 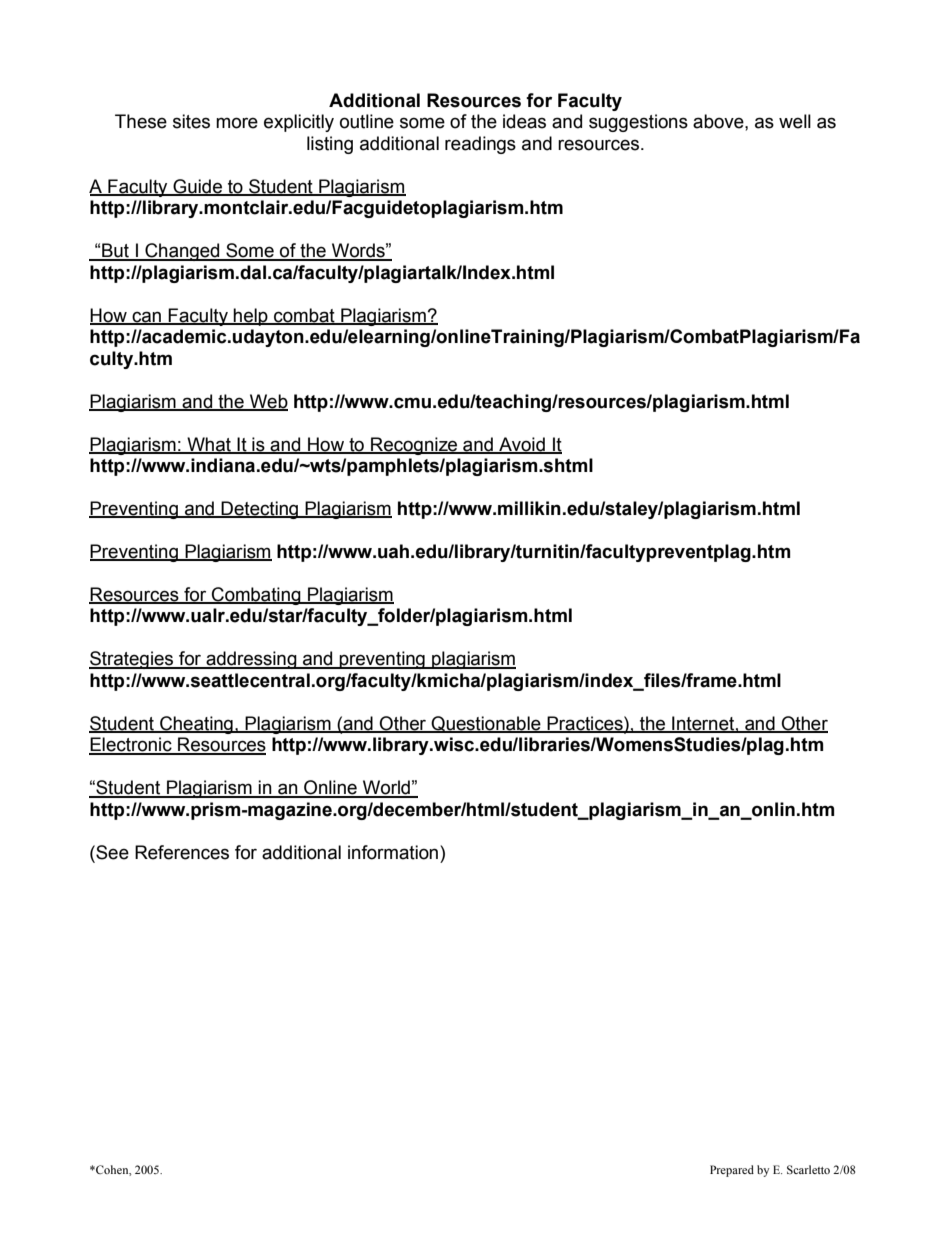 What do you see at coordinates (191, 121) in the screenshot?
I see `sites` at bounding box center [191, 121].
